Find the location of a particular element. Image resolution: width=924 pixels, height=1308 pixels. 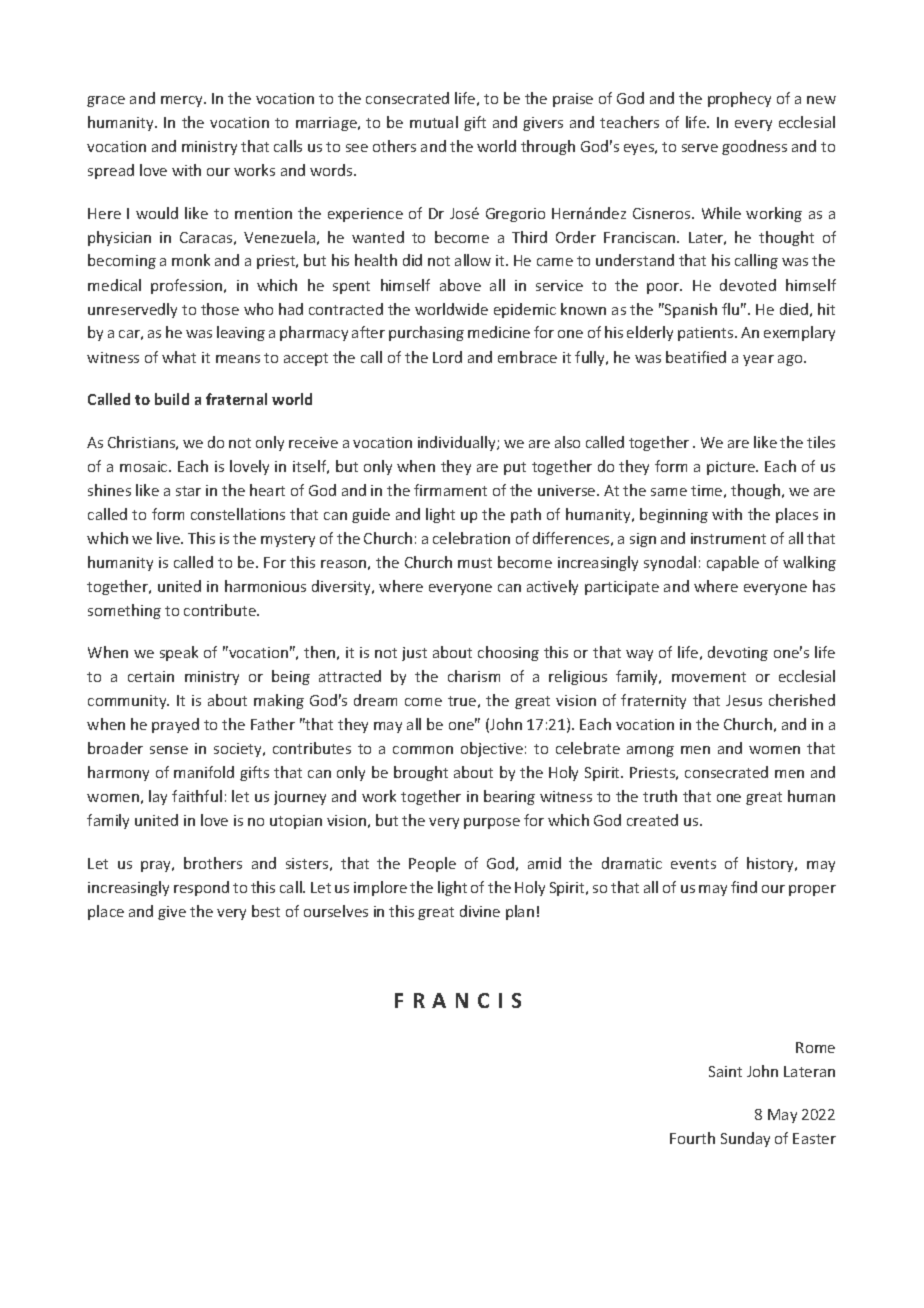

speak is located at coordinates (179, 653).
